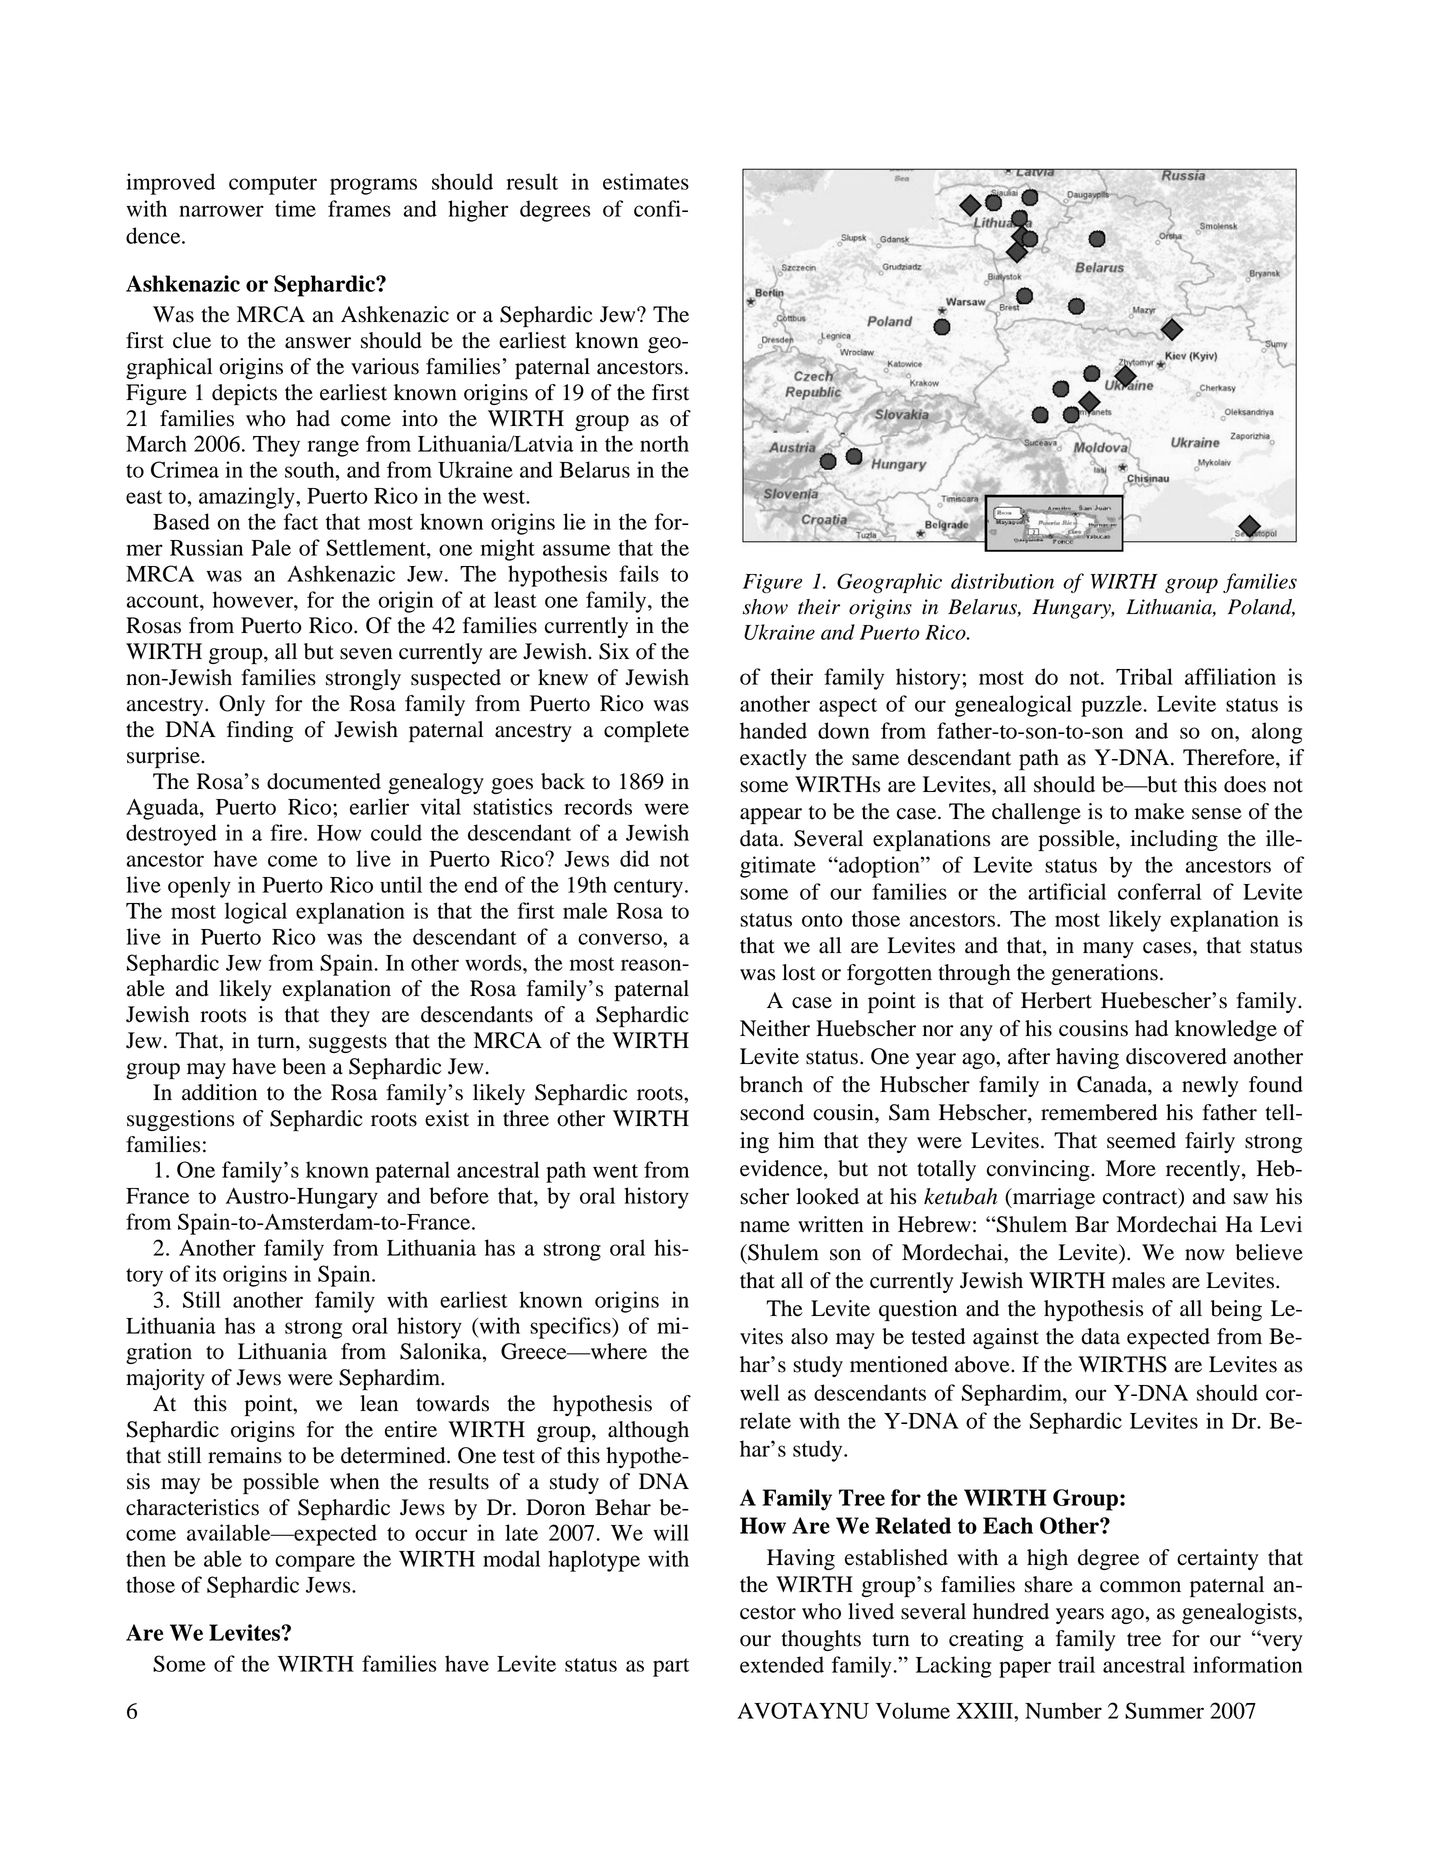  What do you see at coordinates (799, 972) in the screenshot?
I see `lost` at bounding box center [799, 972].
